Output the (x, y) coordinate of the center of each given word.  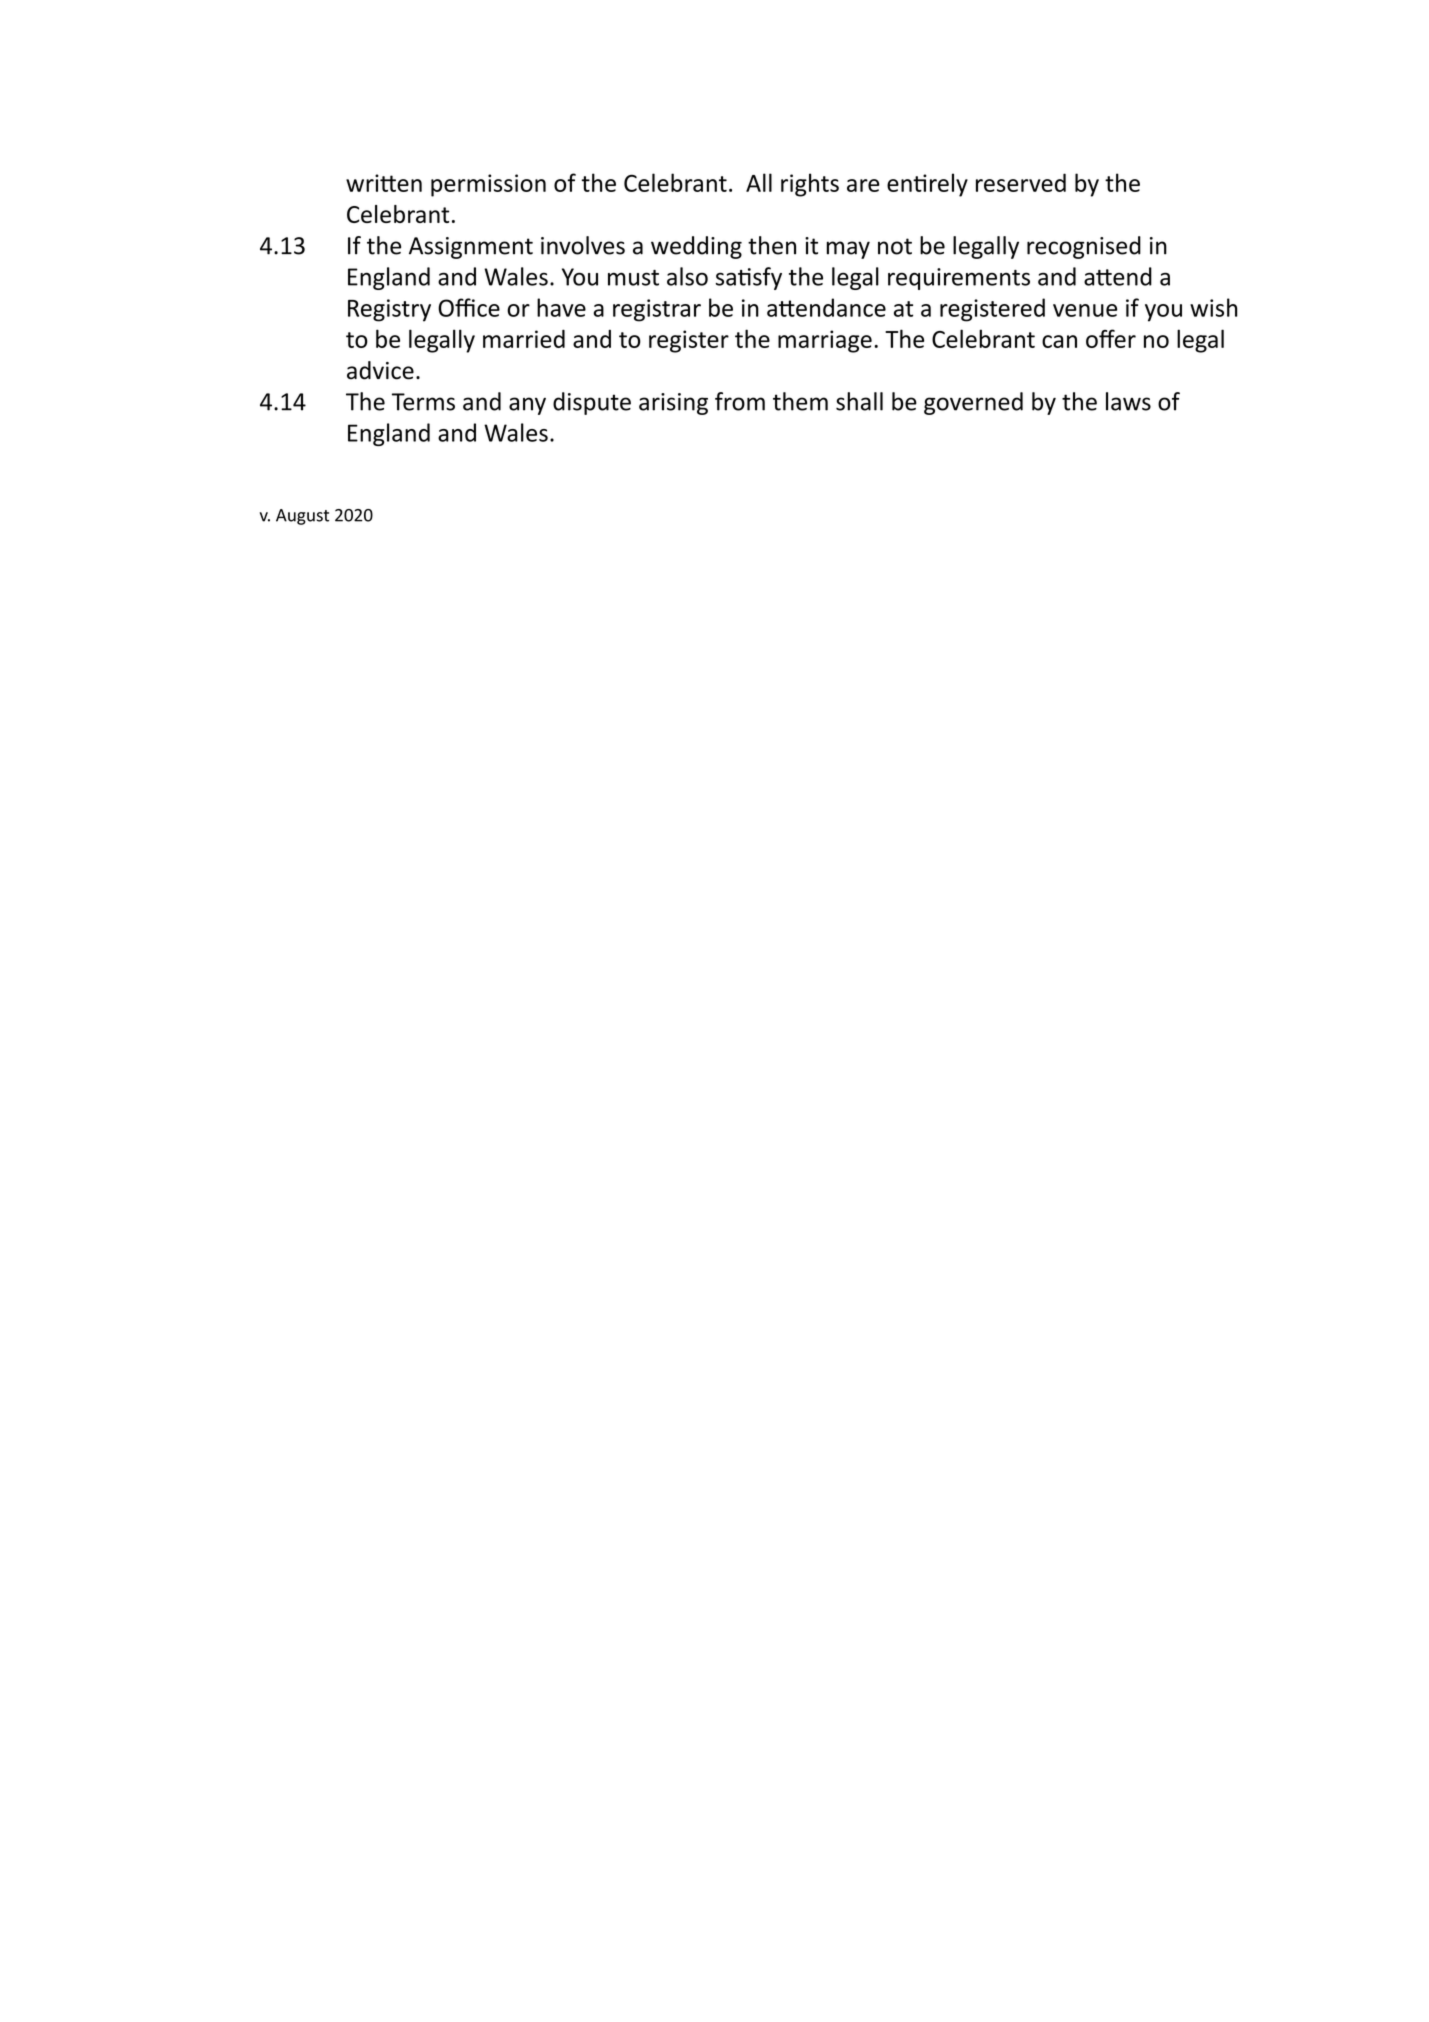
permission (488, 185)
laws (1128, 401)
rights (810, 185)
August (302, 517)
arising (673, 404)
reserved (1021, 182)
